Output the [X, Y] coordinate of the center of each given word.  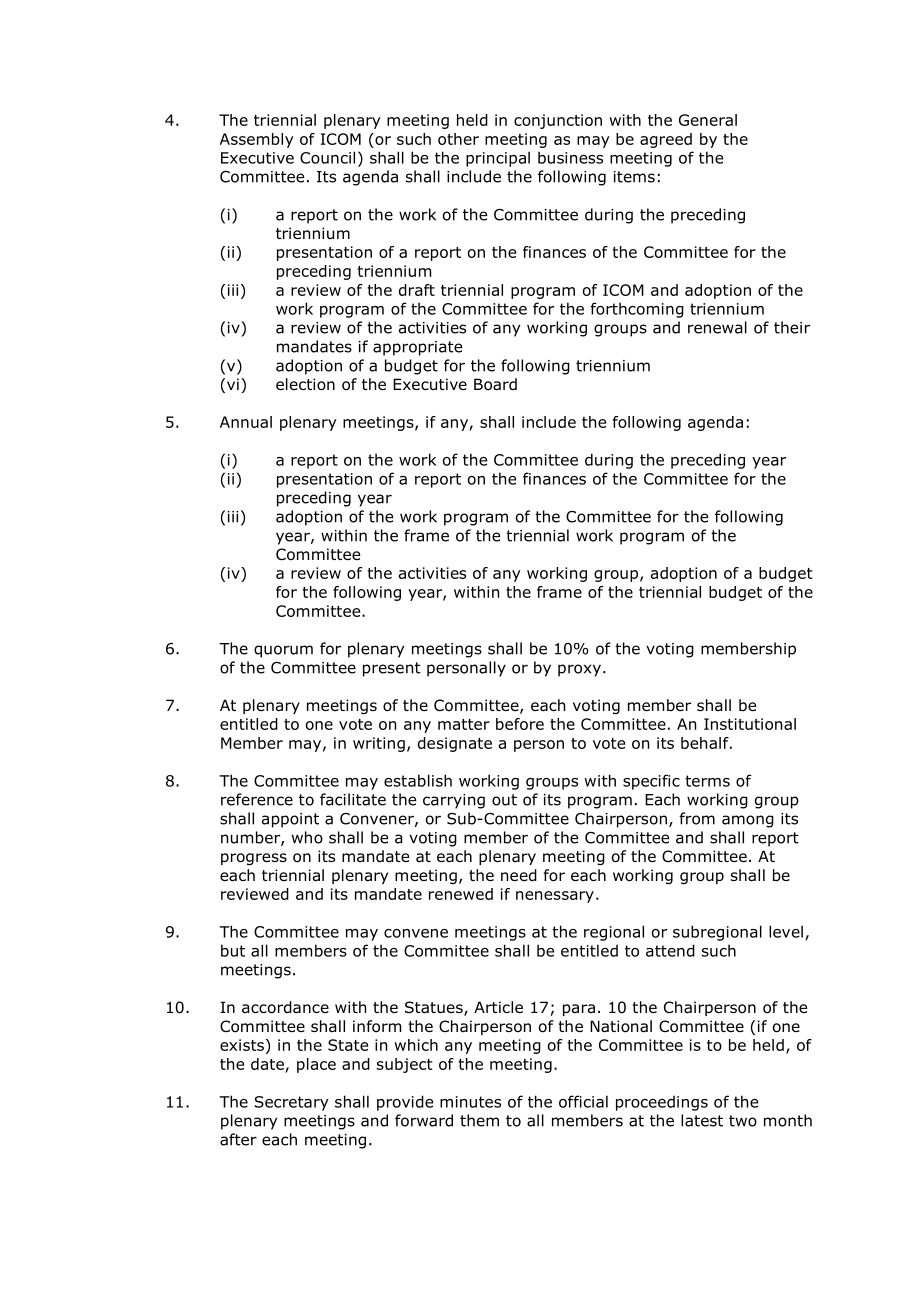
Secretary [291, 1103]
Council [327, 157]
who [307, 837]
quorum [283, 651]
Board [495, 384]
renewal [717, 327]
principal [498, 159]
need [519, 875]
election [305, 384]
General [708, 120]
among [748, 821]
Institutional [750, 724]
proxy [579, 670]
